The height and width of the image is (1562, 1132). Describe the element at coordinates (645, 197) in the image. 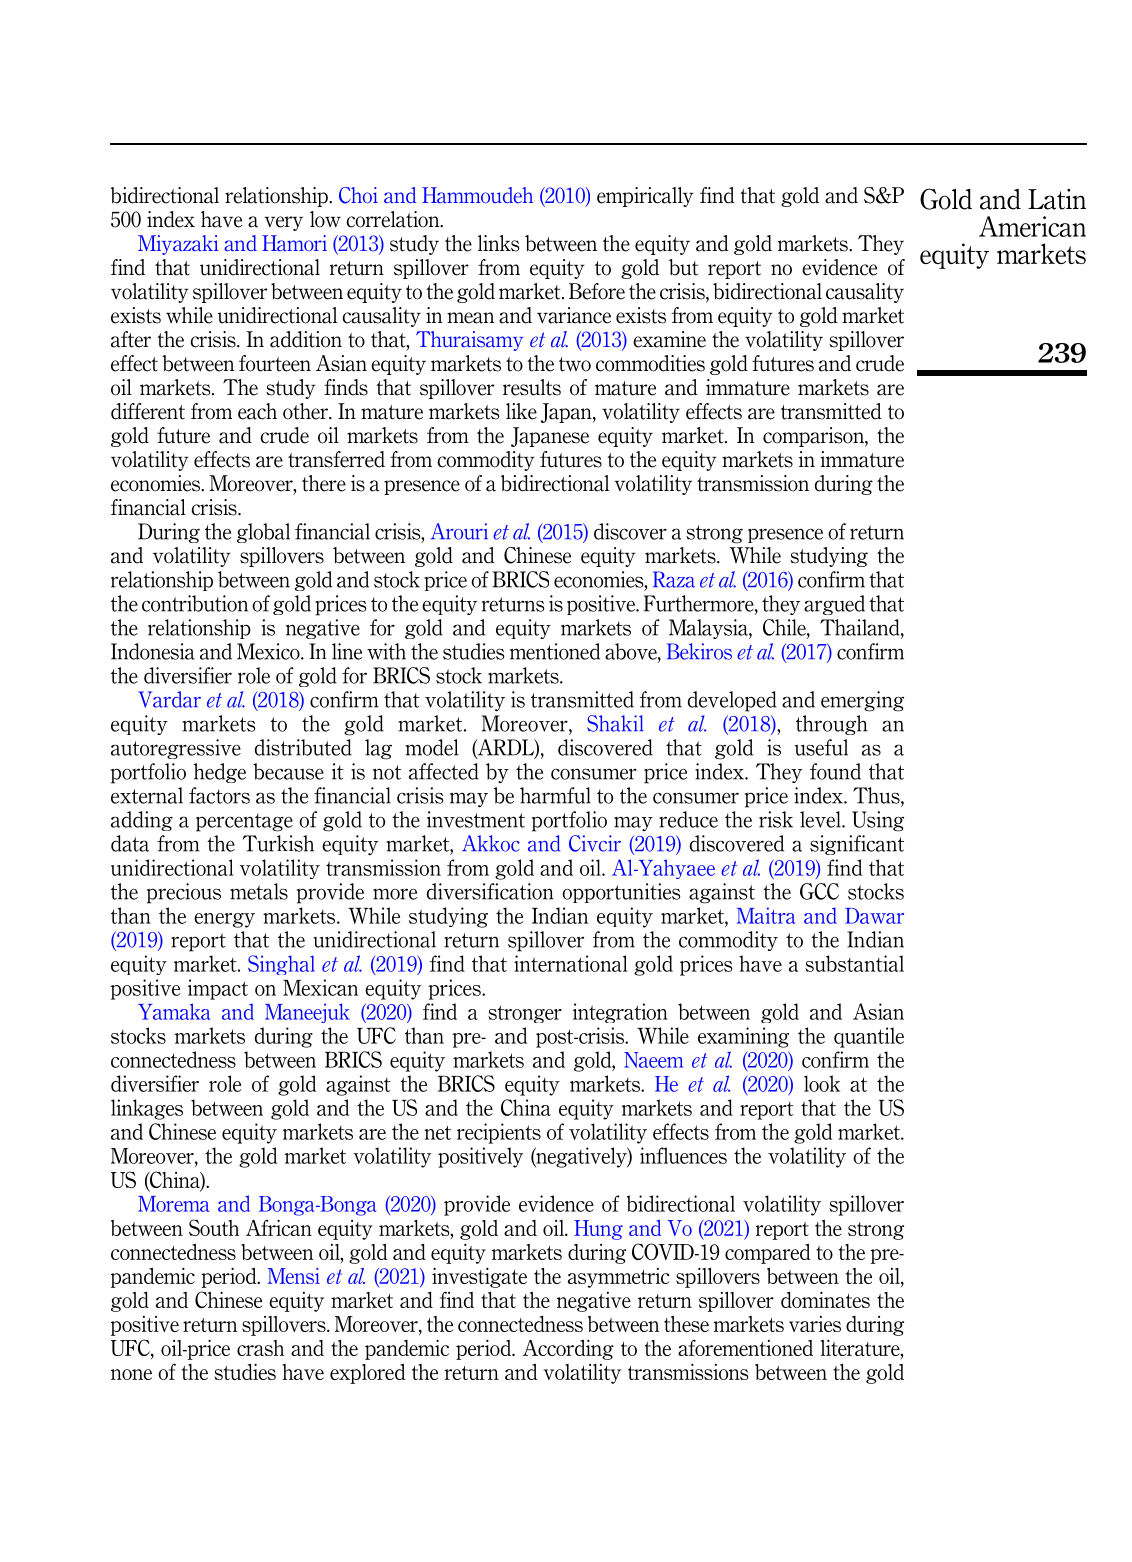

I see `empirically` at that location.
